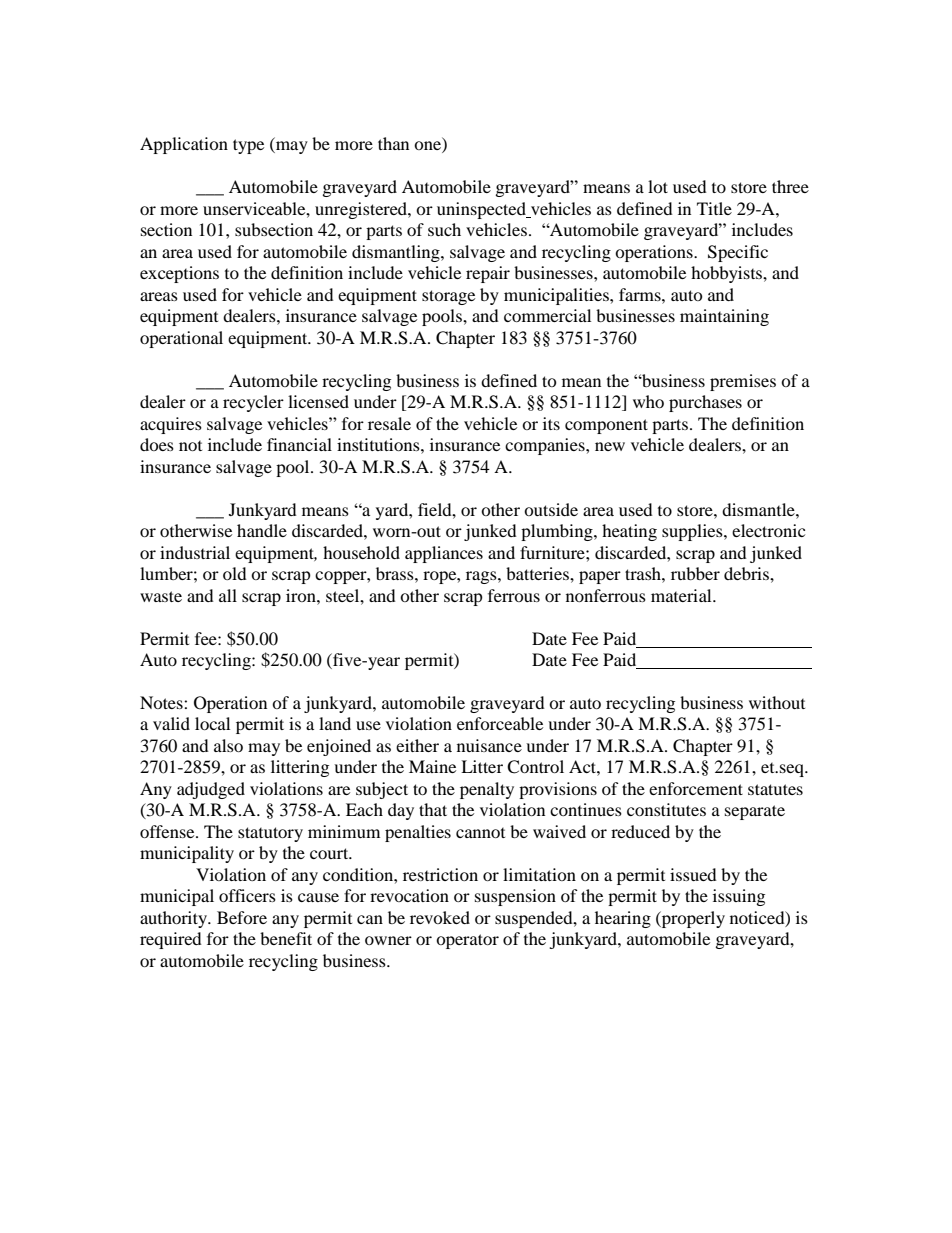 This screenshot has width=952, height=1233. I want to click on premises, so click(743, 382).
